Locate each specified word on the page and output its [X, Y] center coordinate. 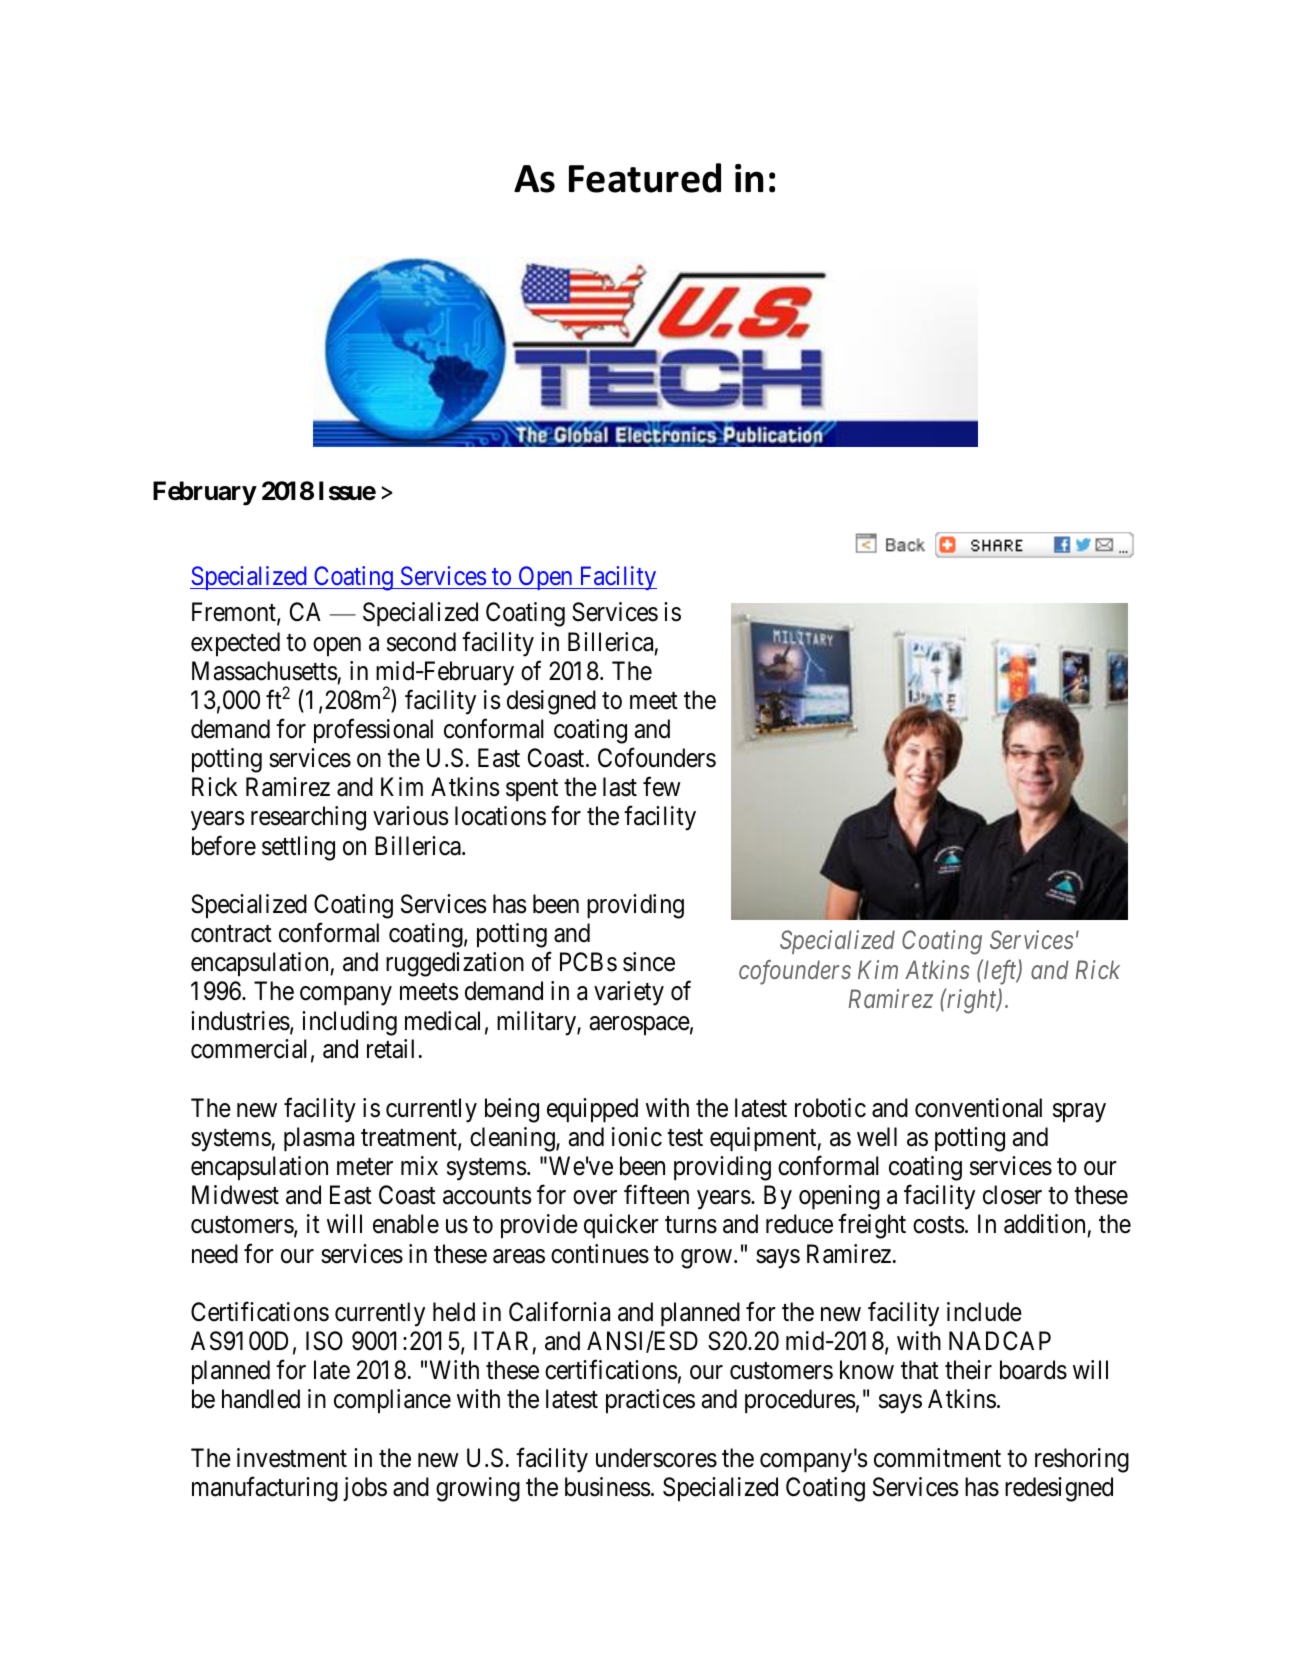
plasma [319, 1139]
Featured [645, 178]
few [662, 787]
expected [235, 644]
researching [308, 818]
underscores [656, 1458]
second [421, 642]
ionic [637, 1137]
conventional [978, 1108]
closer [1012, 1195]
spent [532, 790]
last [620, 787]
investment [292, 1458]
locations [500, 816]
